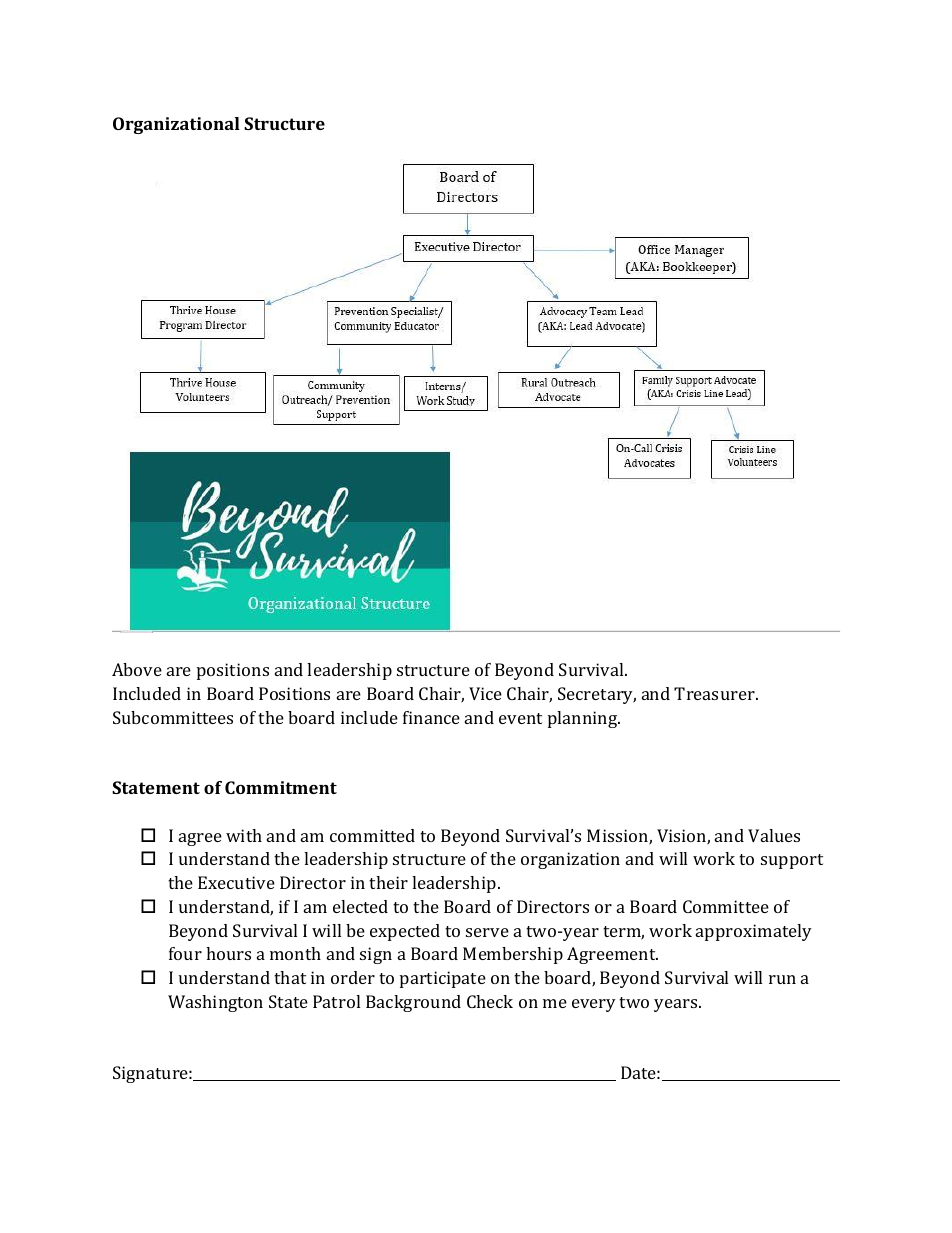 The height and width of the document is (1233, 952). What do you see at coordinates (236, 882) in the document?
I see `Executive` at bounding box center [236, 882].
